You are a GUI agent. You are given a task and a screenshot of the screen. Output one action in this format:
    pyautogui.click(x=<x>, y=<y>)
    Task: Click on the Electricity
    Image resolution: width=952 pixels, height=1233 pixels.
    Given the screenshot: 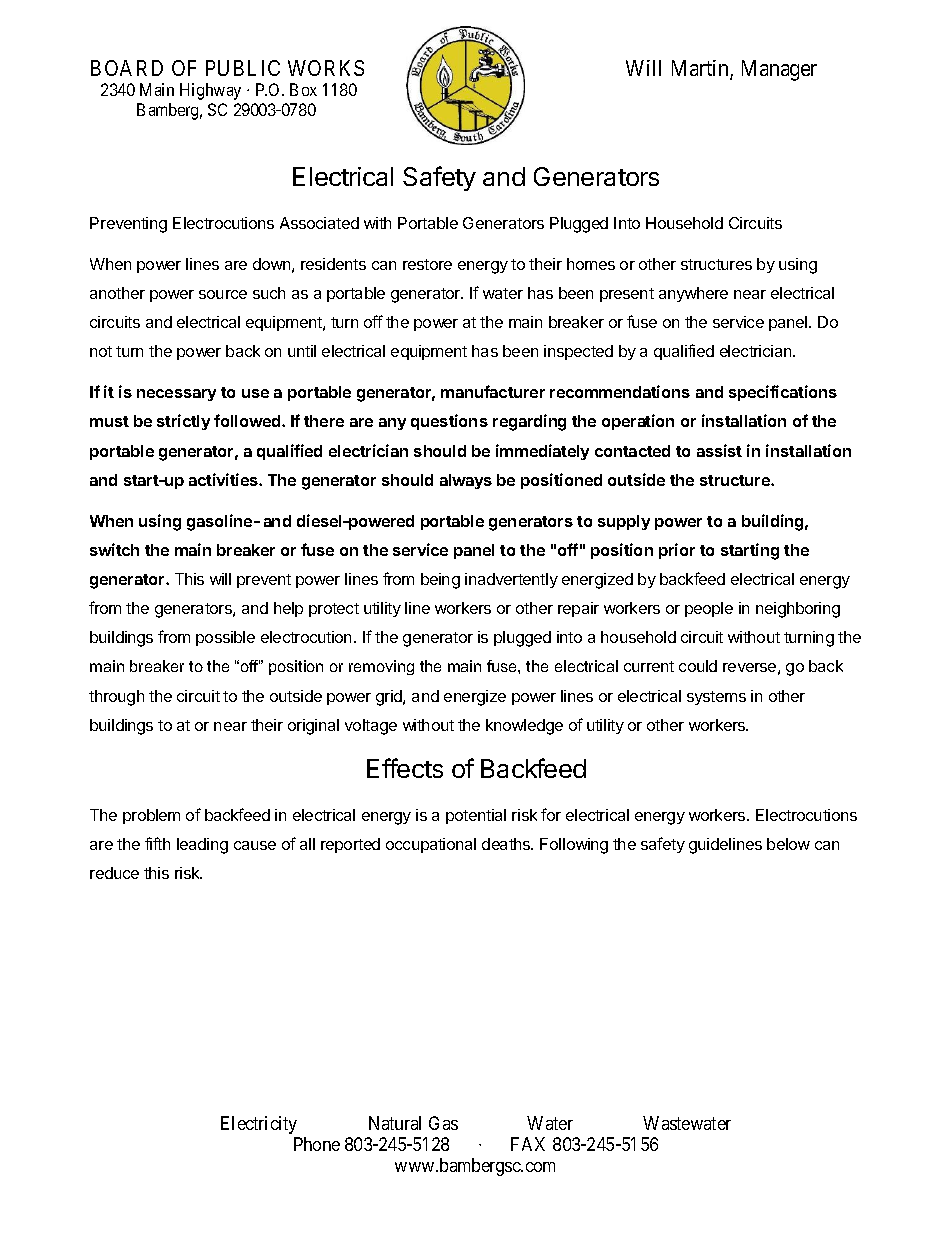 What is the action you would take?
    pyautogui.click(x=259, y=1125)
